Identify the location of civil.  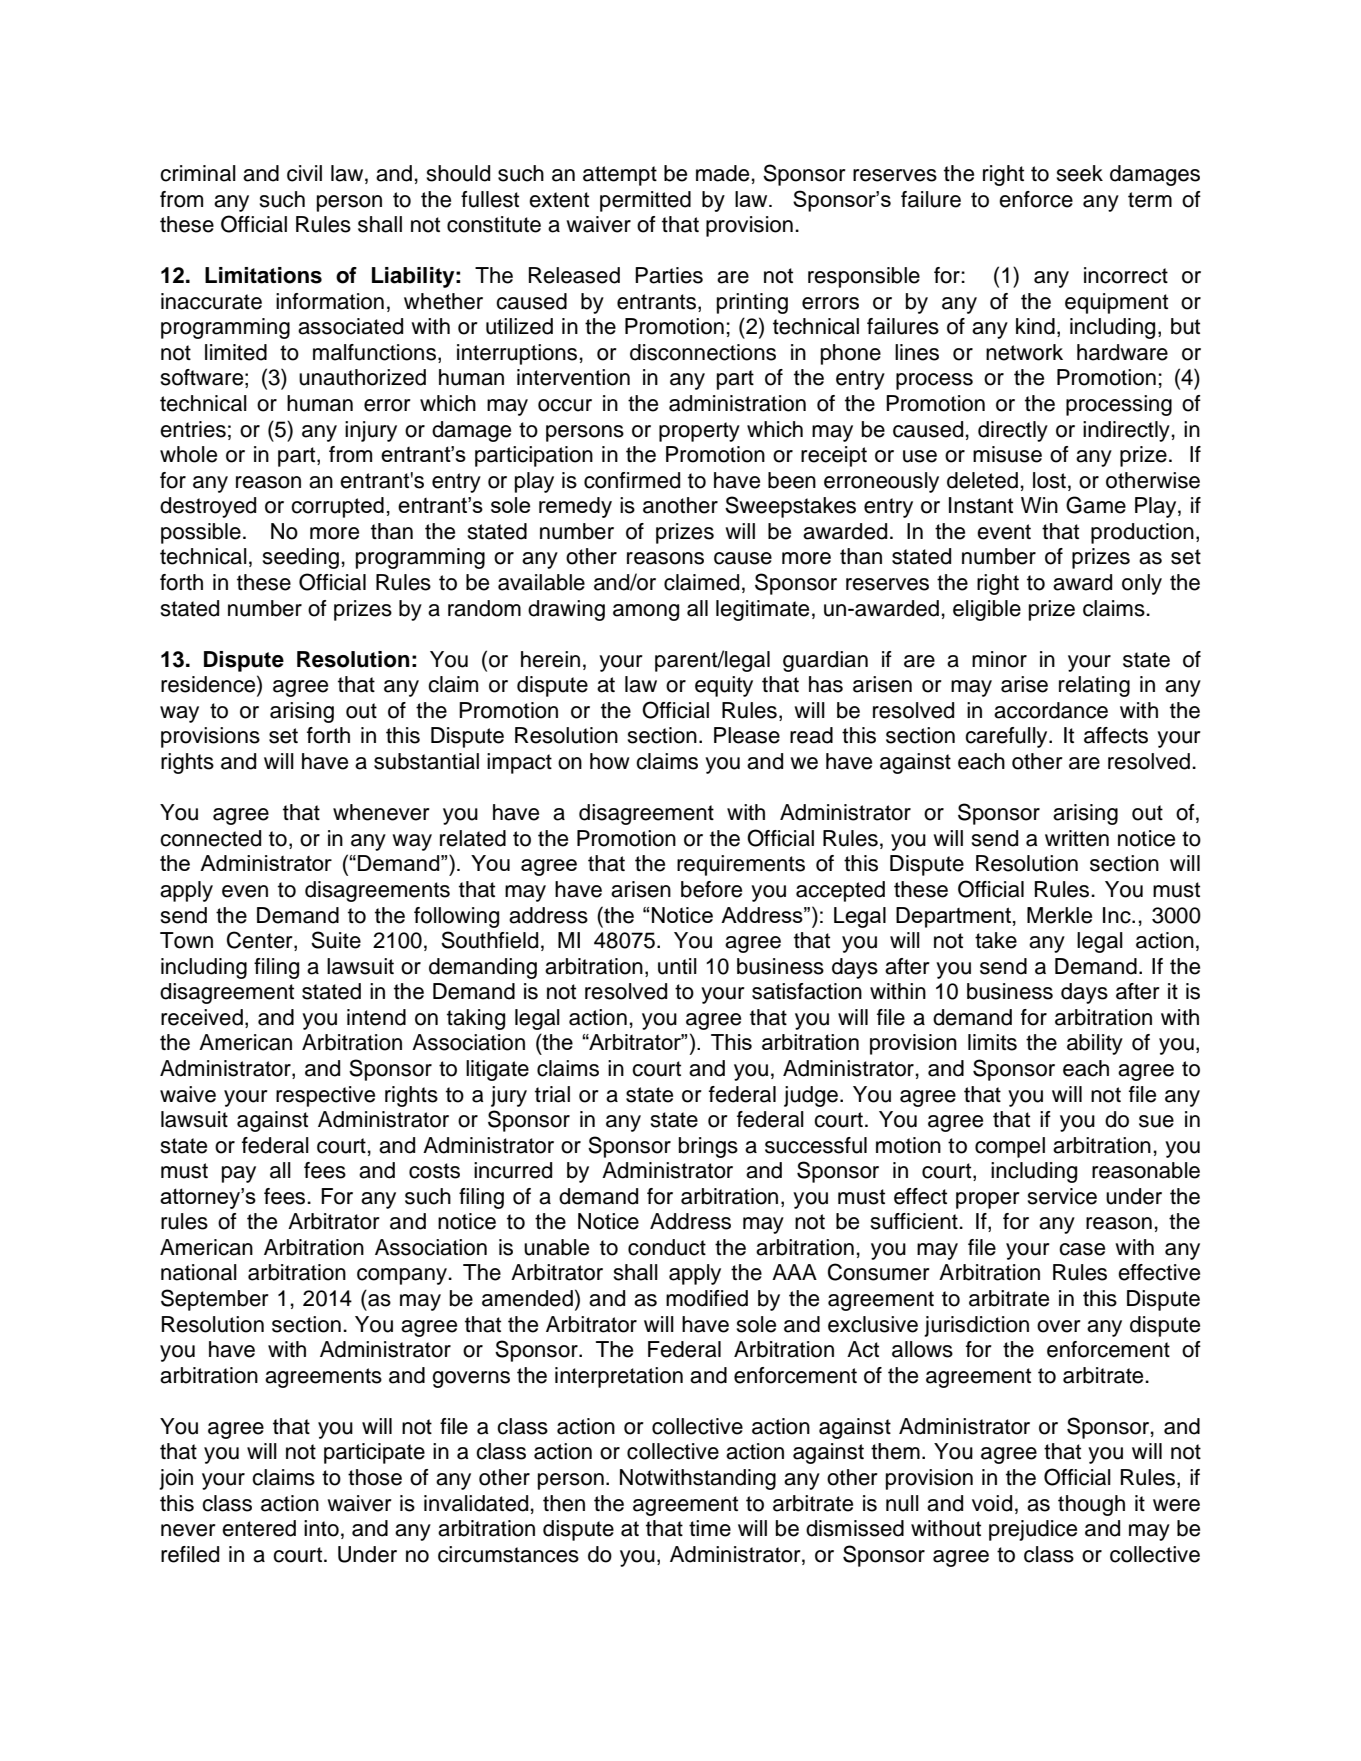
(304, 173).
